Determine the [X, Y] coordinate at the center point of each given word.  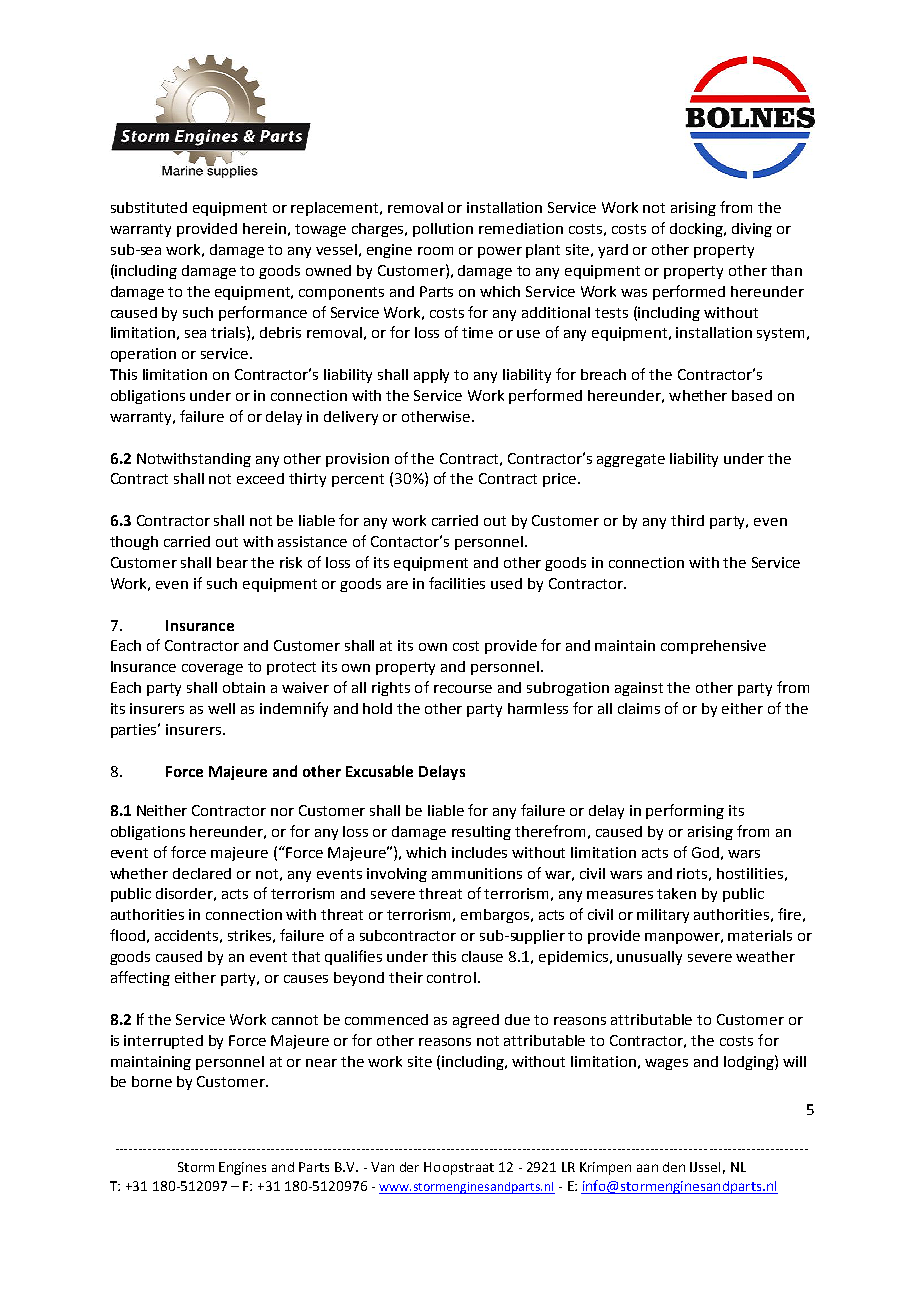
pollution [443, 230]
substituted [149, 207]
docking [697, 230]
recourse [463, 689]
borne [152, 1081]
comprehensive [713, 647]
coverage [212, 669]
